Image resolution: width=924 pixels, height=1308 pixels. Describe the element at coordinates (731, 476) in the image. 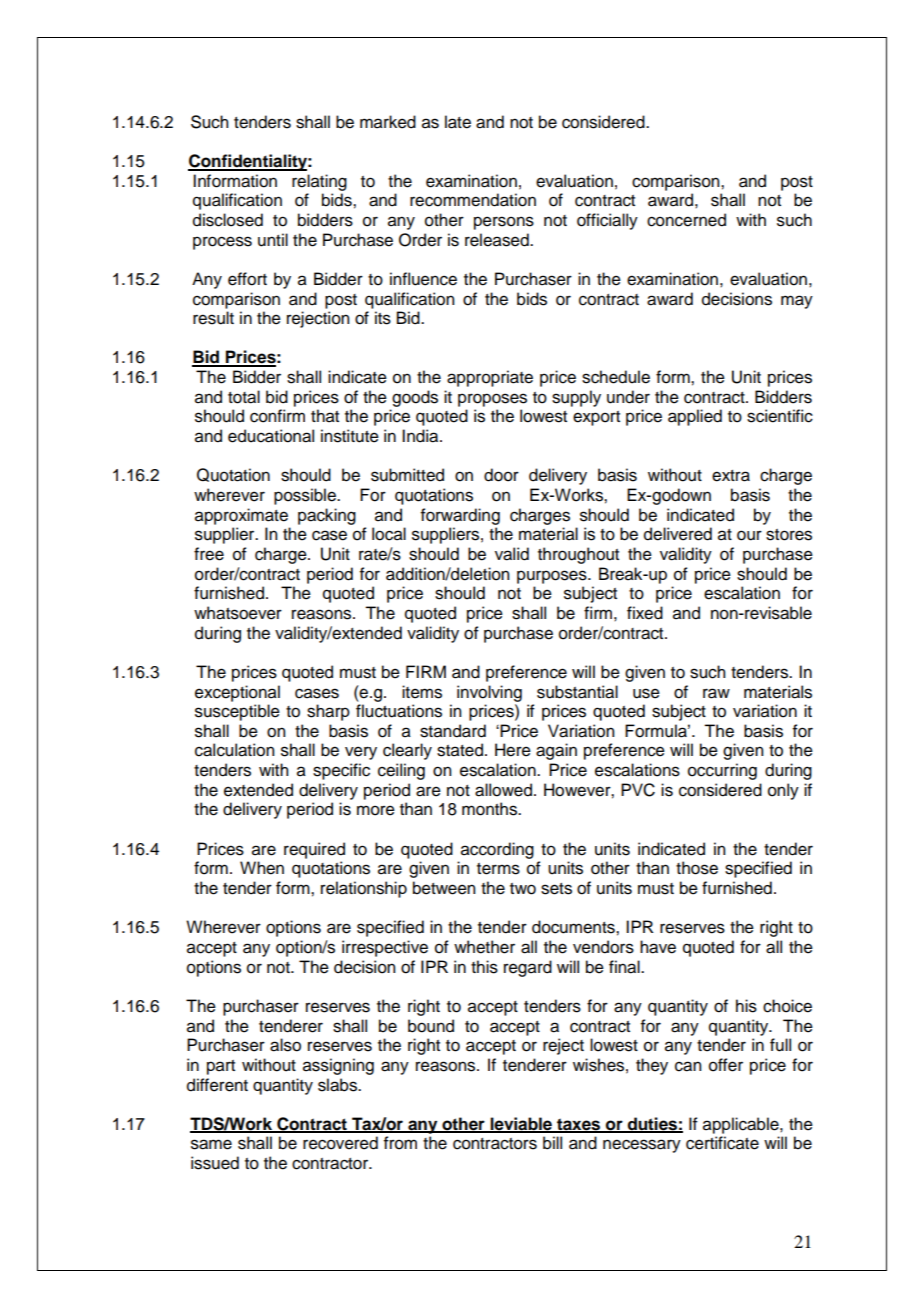

I see `extra` at that location.
